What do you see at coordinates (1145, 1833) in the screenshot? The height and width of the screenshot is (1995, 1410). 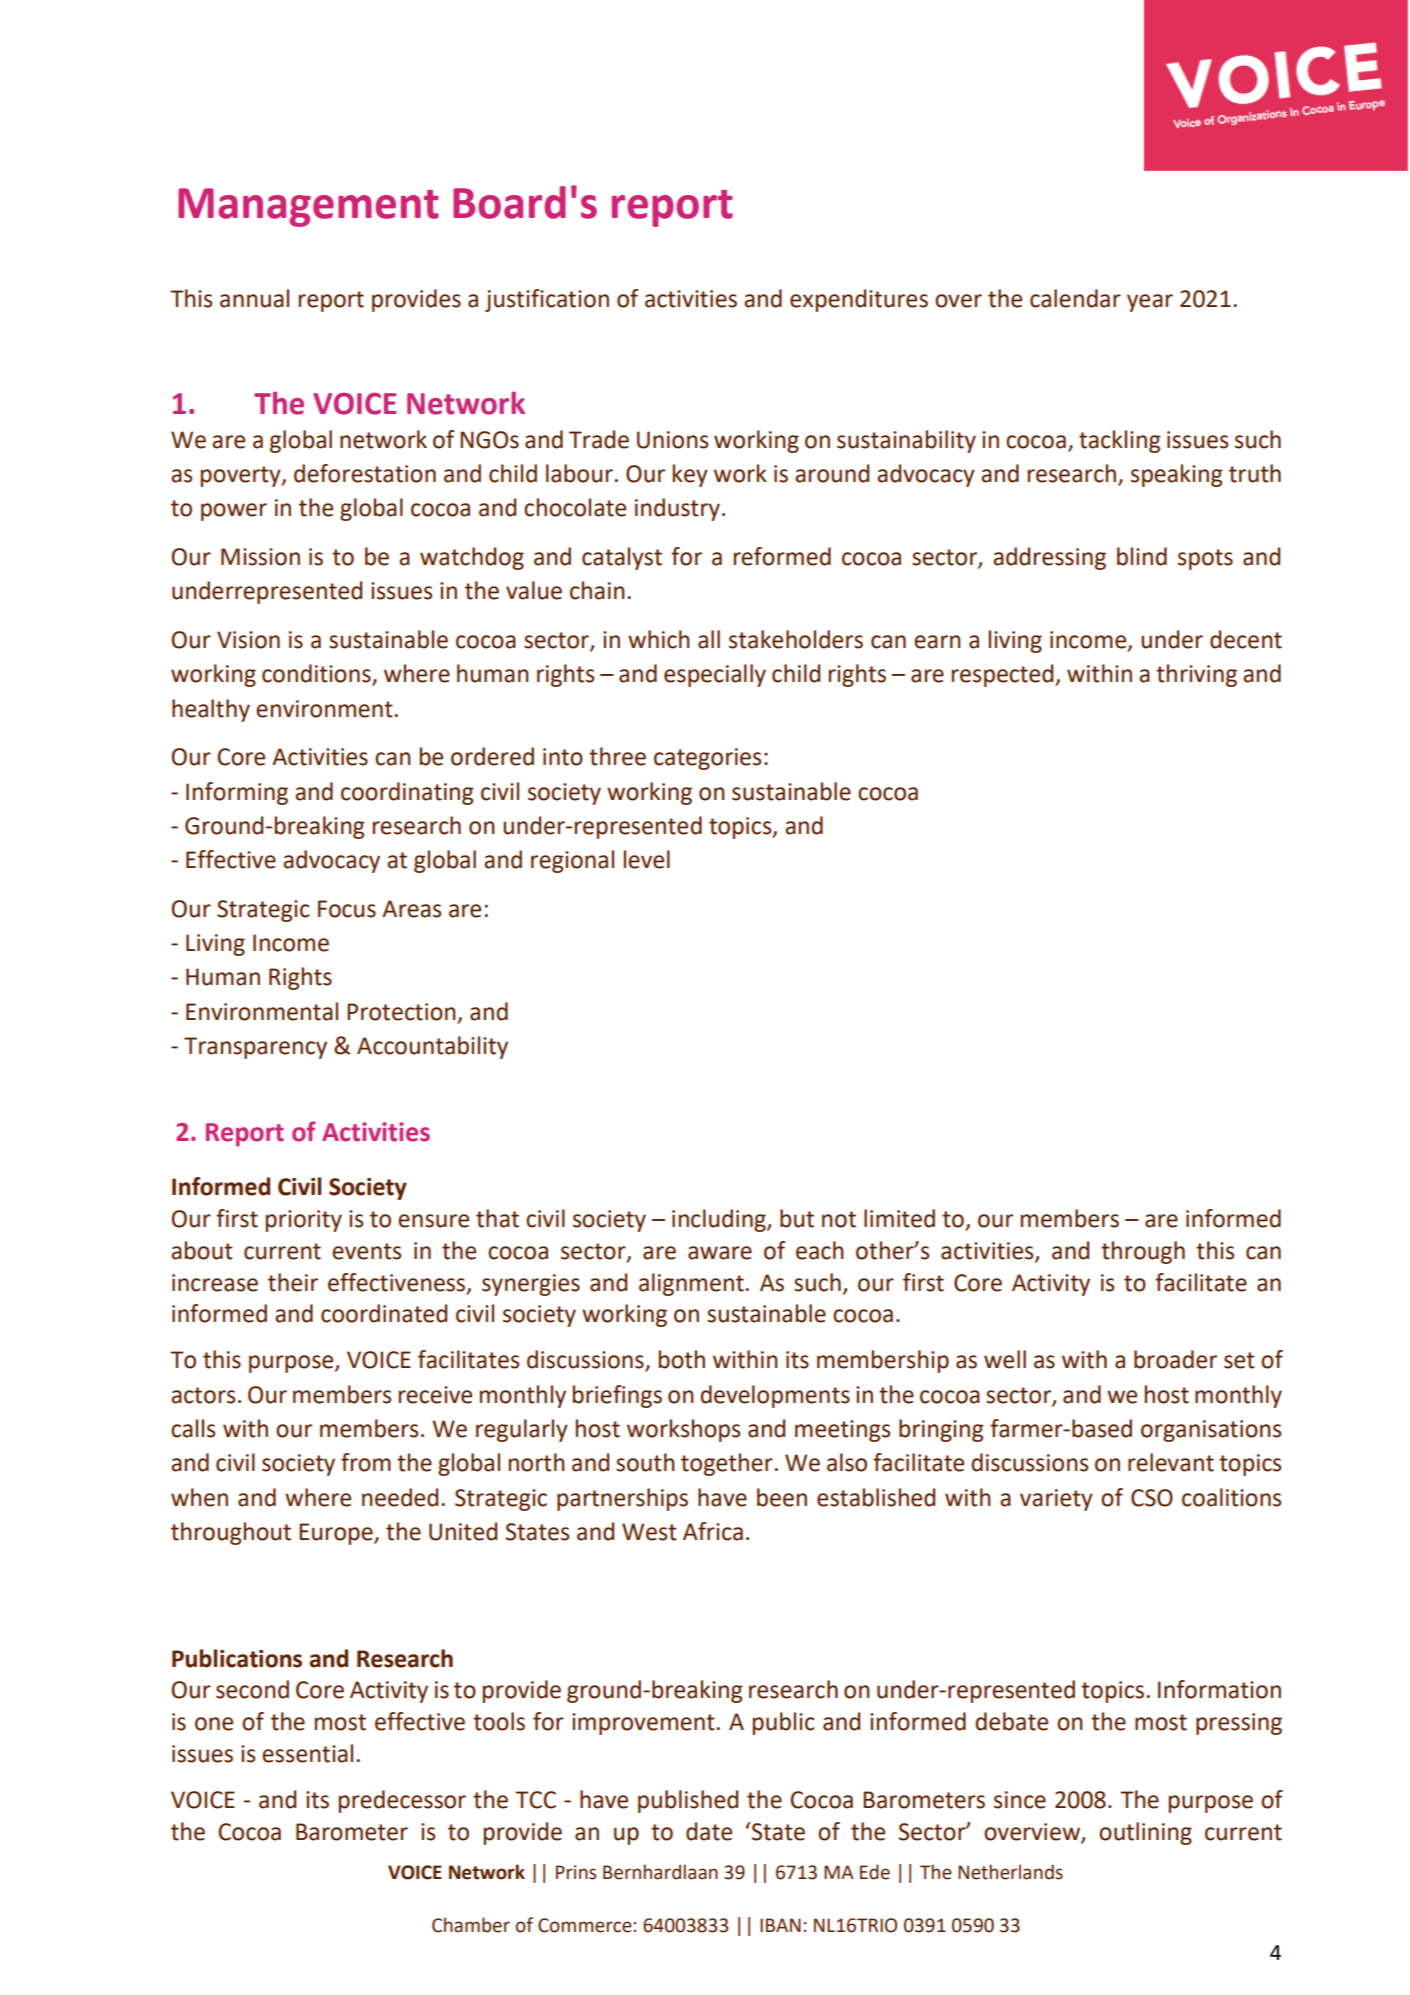 I see `outlining` at bounding box center [1145, 1833].
